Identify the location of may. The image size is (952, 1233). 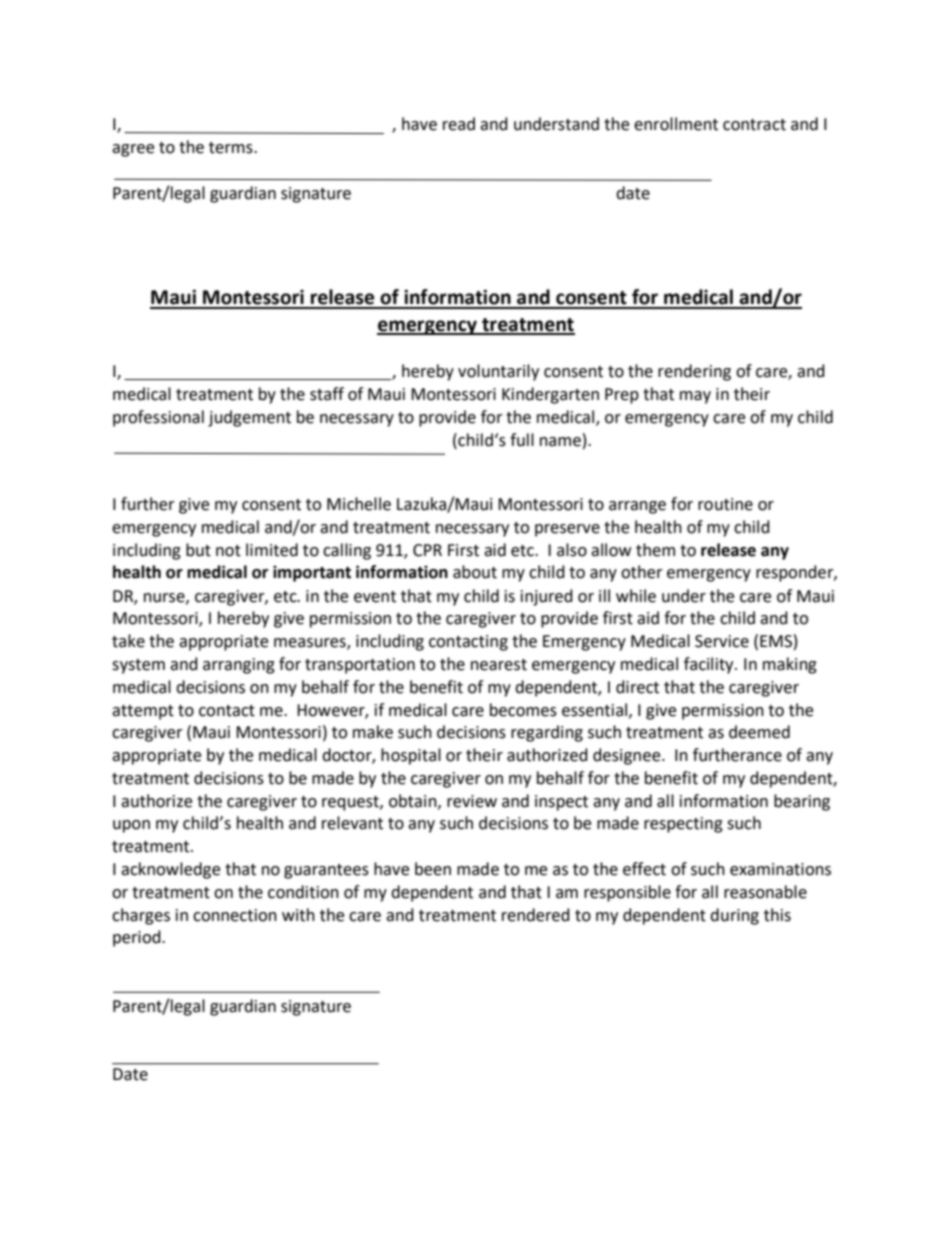
(695, 397).
